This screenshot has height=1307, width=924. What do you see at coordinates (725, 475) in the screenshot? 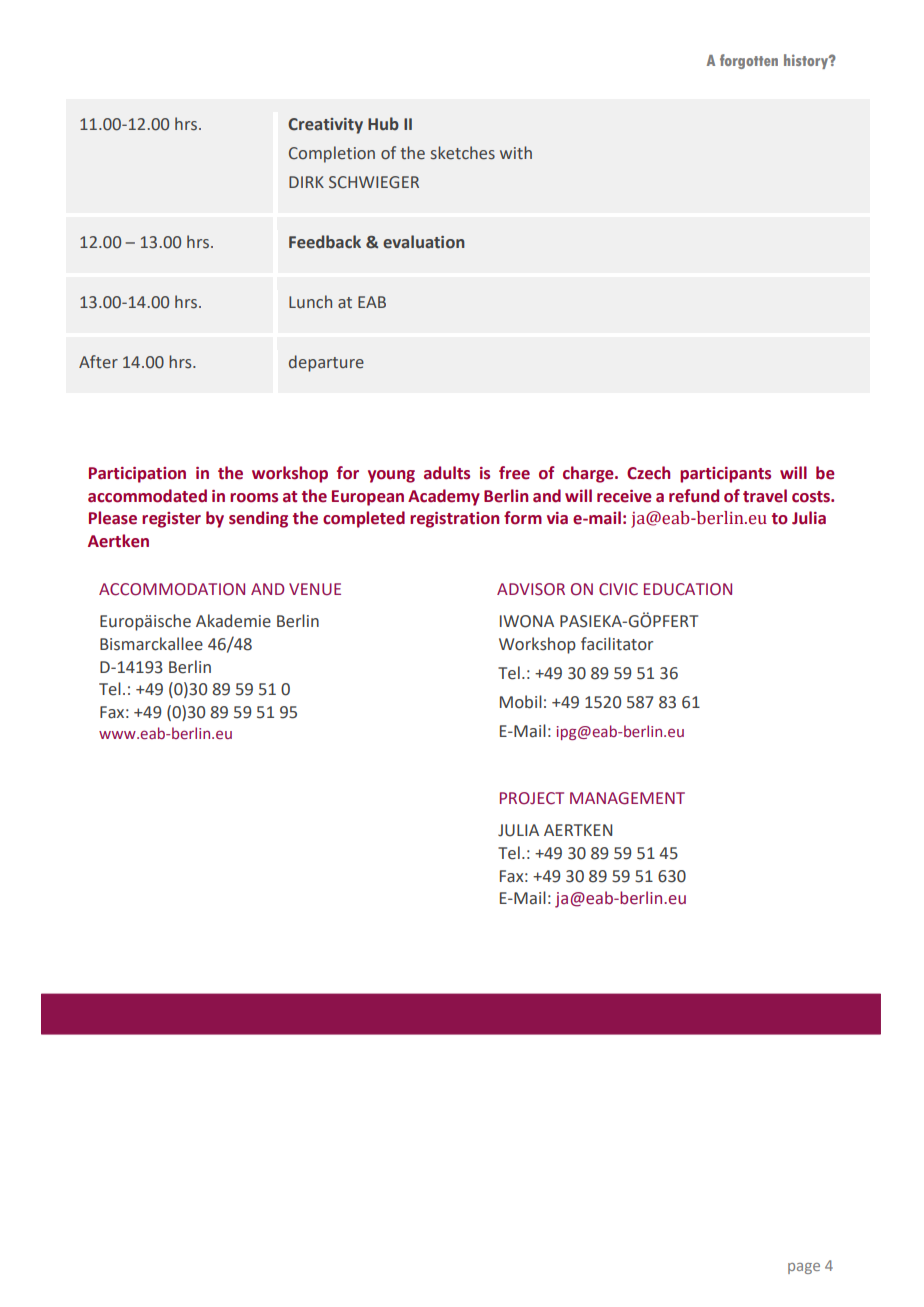
I see `participants` at bounding box center [725, 475].
